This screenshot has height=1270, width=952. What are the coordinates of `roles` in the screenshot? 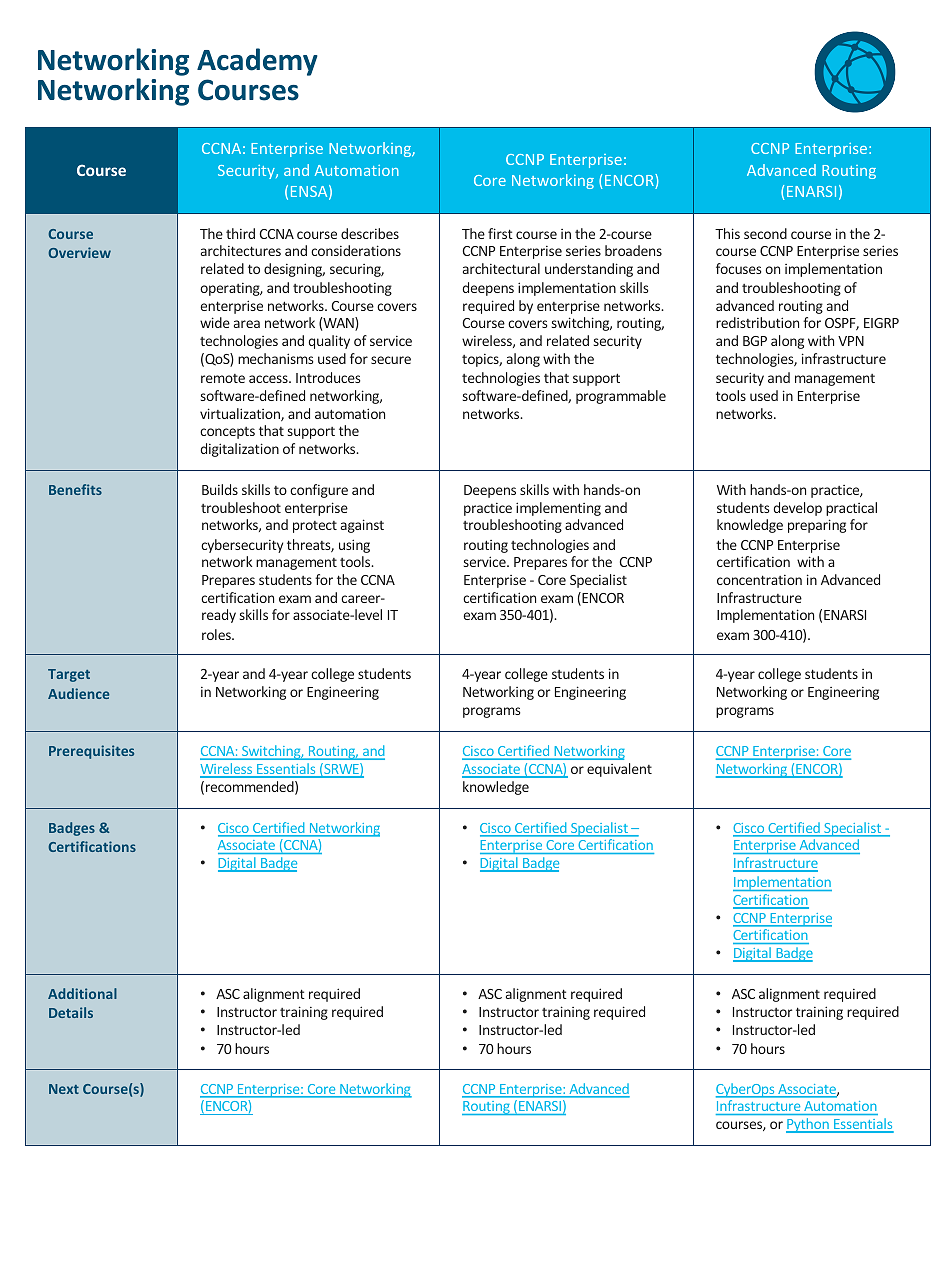 It's located at (217, 634).
